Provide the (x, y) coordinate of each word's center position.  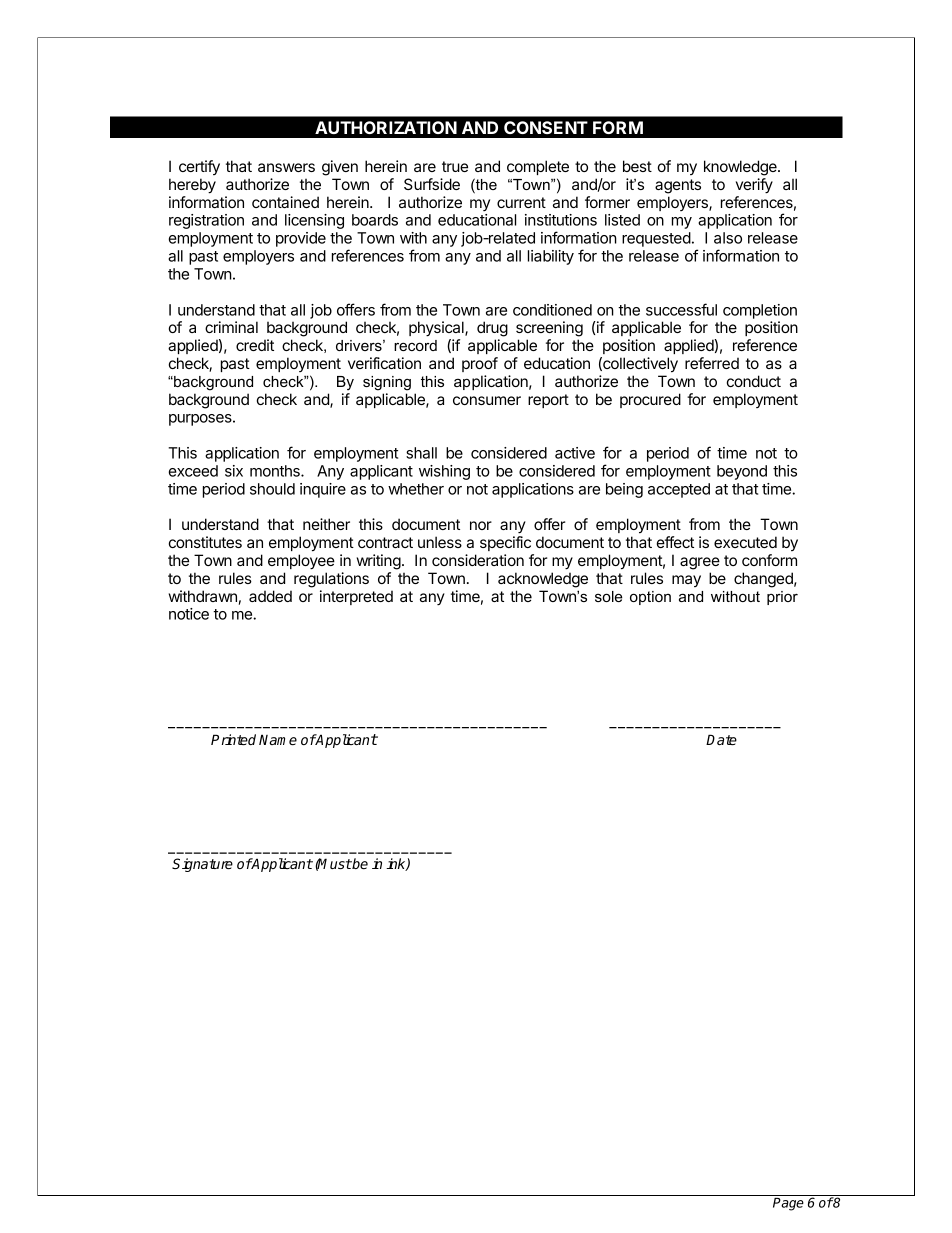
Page (788, 1204)
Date (721, 739)
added (270, 596)
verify (754, 186)
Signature (202, 865)
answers (286, 167)
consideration (478, 560)
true (455, 166)
